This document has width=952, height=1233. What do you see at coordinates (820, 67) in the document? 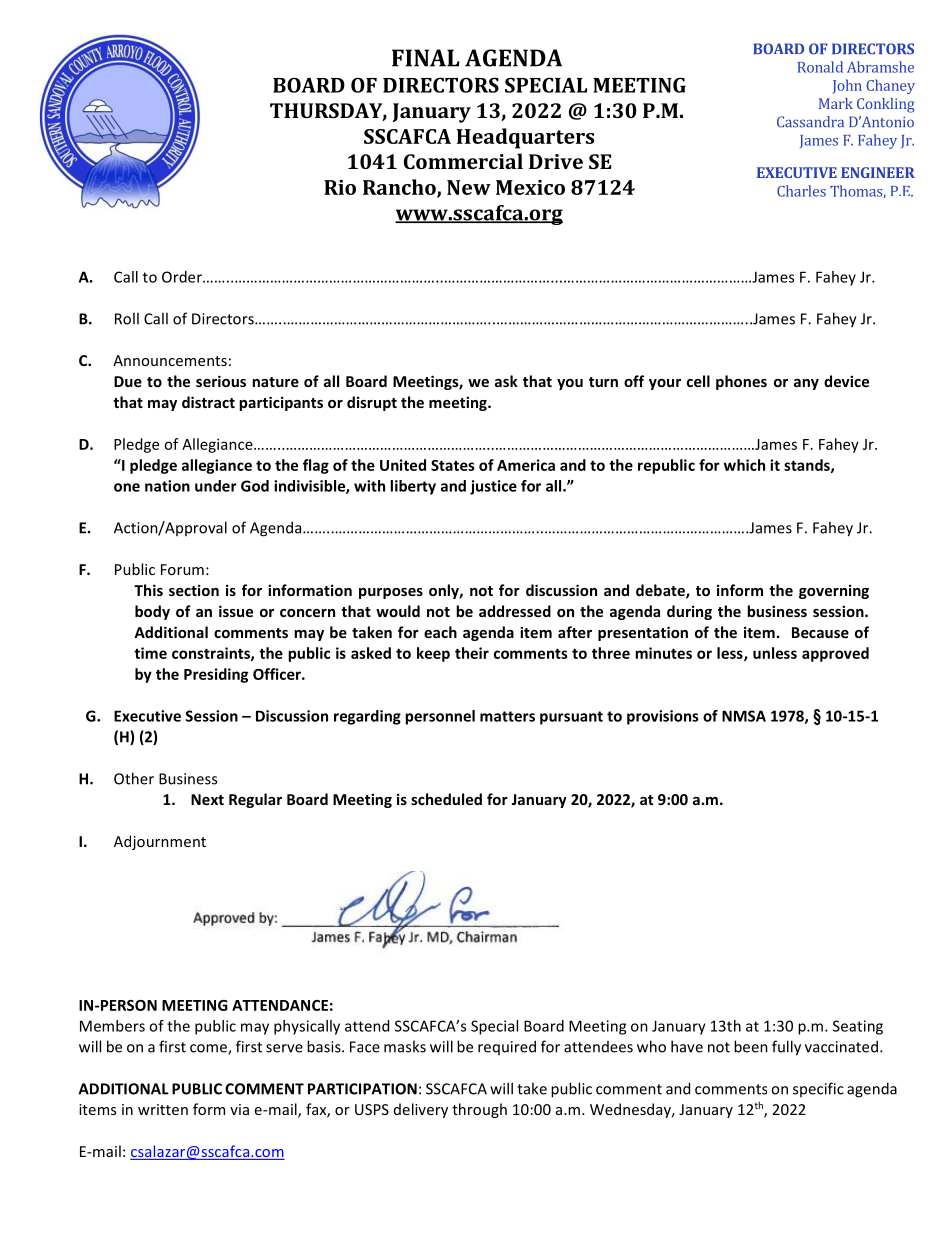
I see `Ronald` at bounding box center [820, 67].
